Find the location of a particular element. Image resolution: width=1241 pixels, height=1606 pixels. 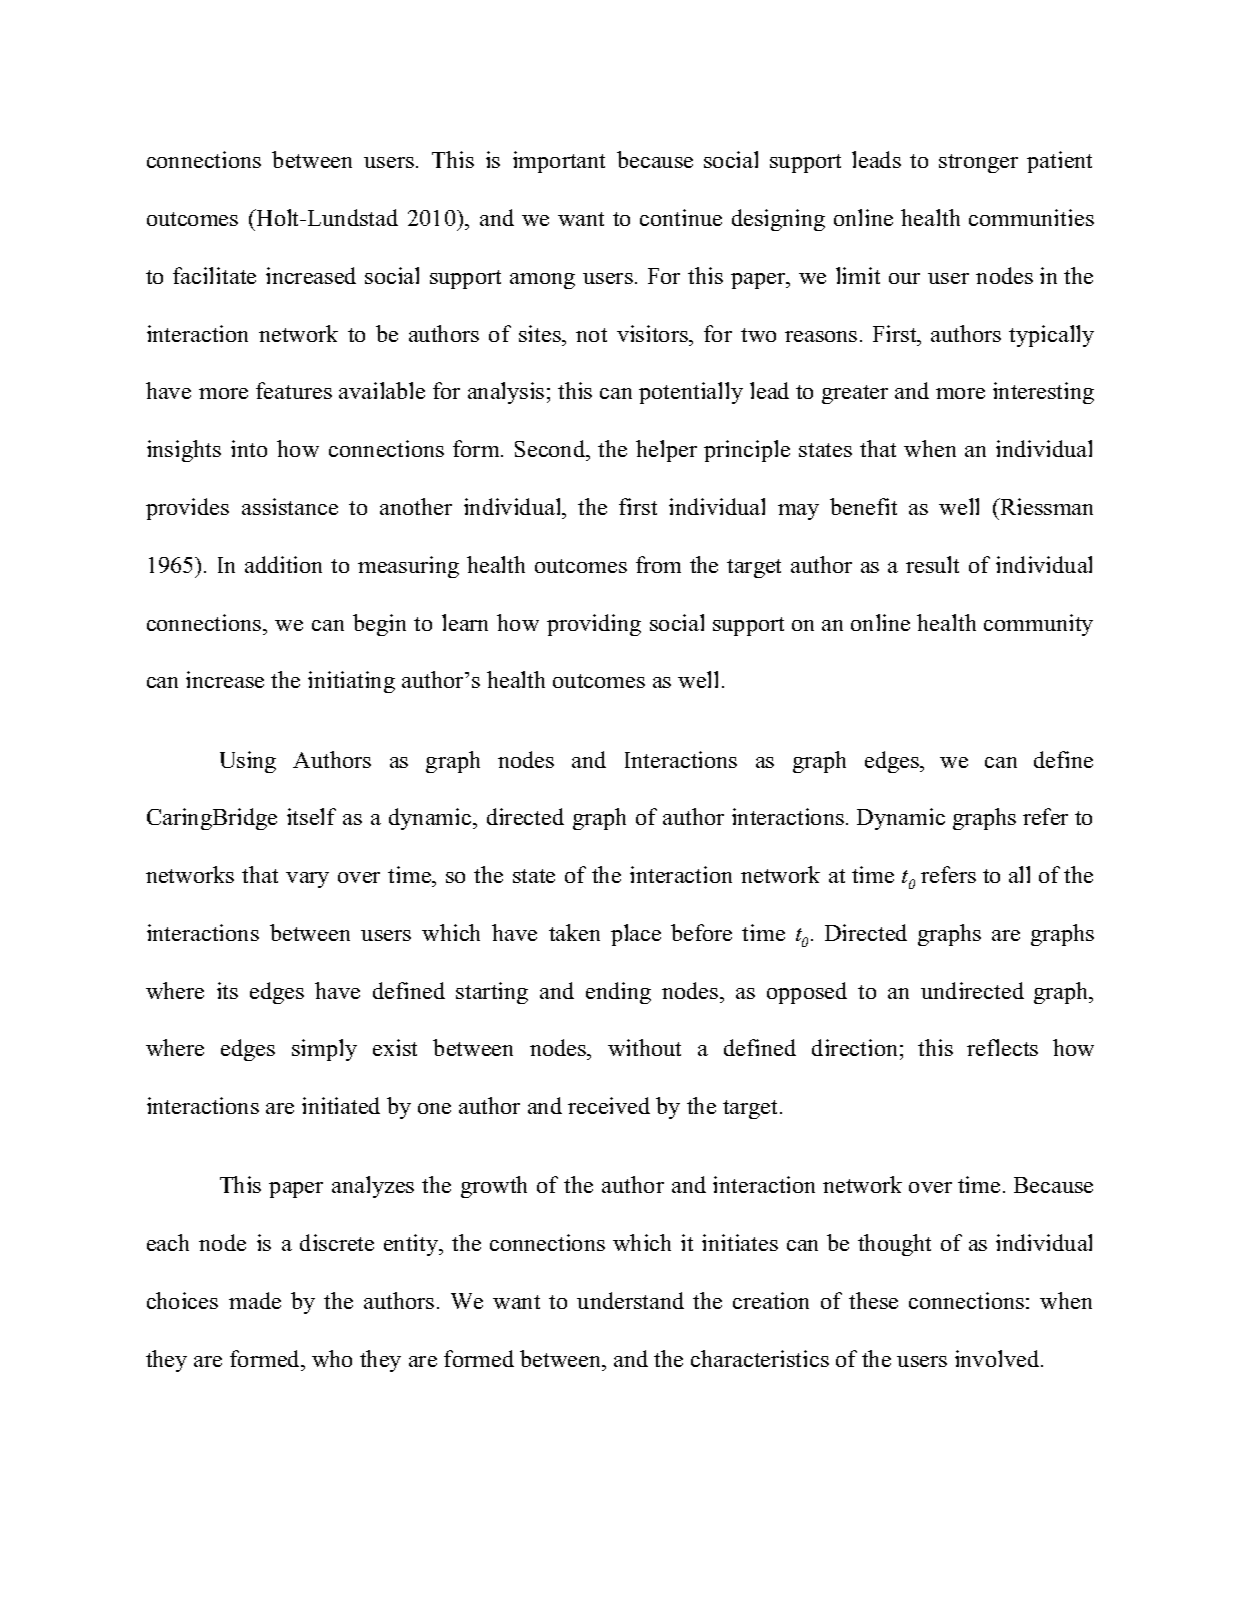

reflects is located at coordinates (1002, 1047).
